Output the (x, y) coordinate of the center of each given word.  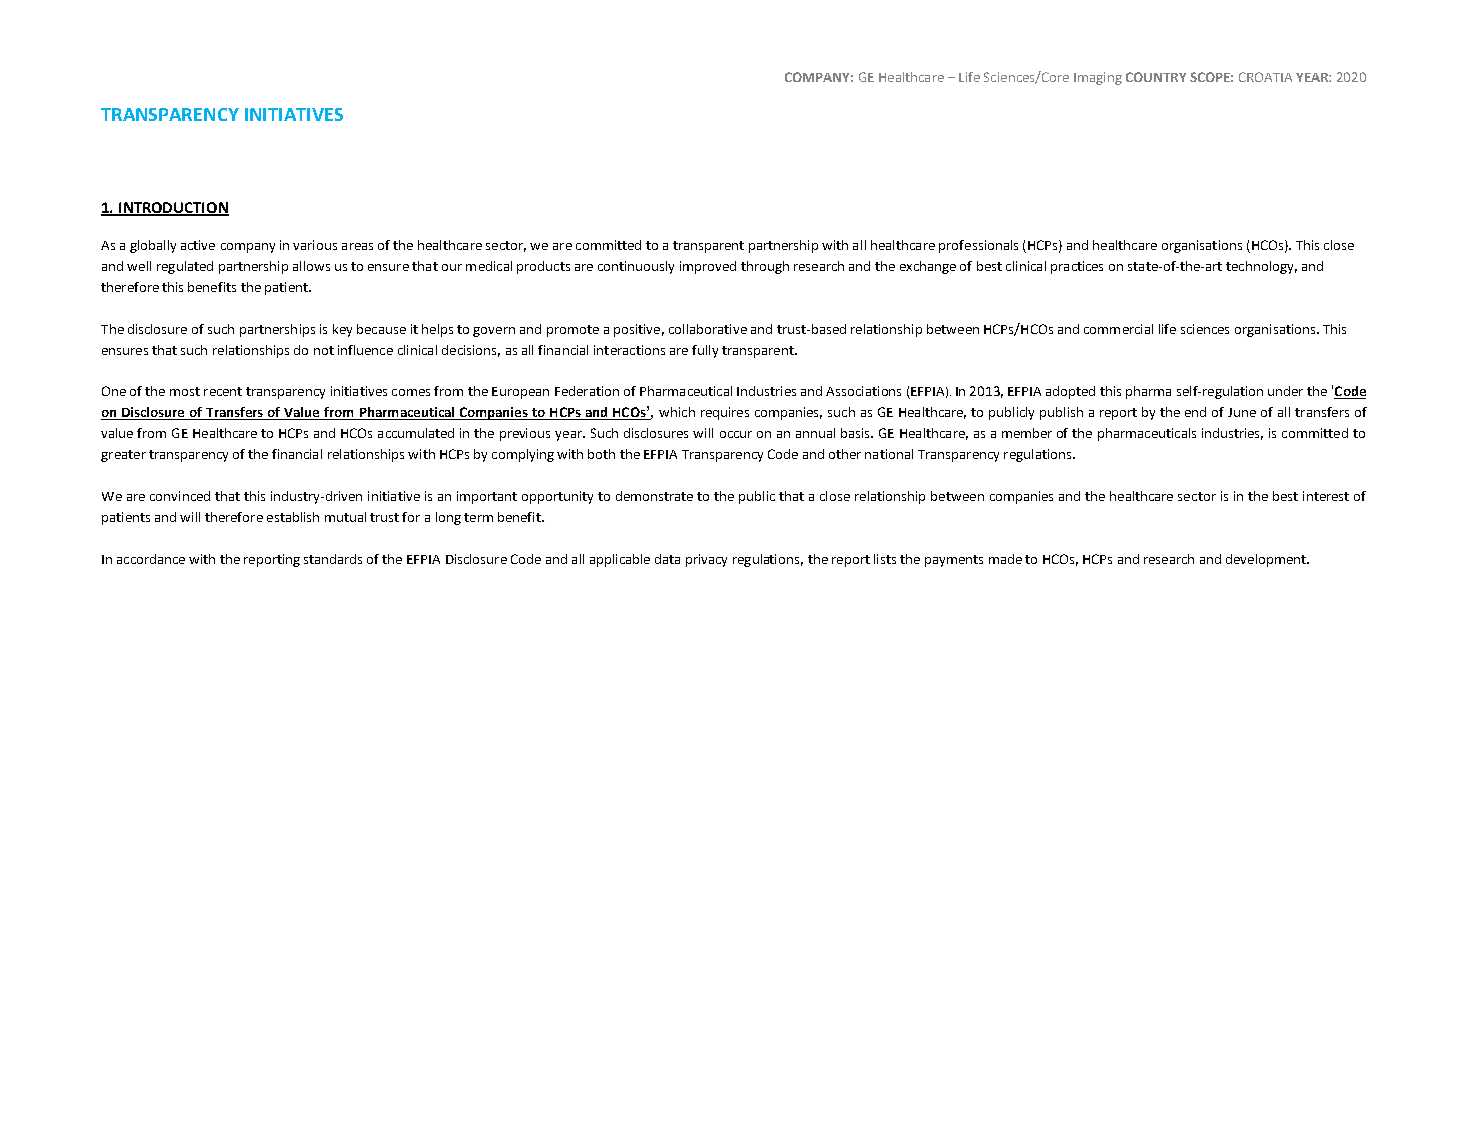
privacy (706, 560)
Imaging (1098, 78)
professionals (978, 246)
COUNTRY (1156, 77)
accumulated (416, 433)
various (315, 245)
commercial (1118, 329)
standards (333, 559)
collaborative (708, 329)
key (342, 330)
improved (708, 267)
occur (736, 434)
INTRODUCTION (173, 208)
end (1195, 412)
